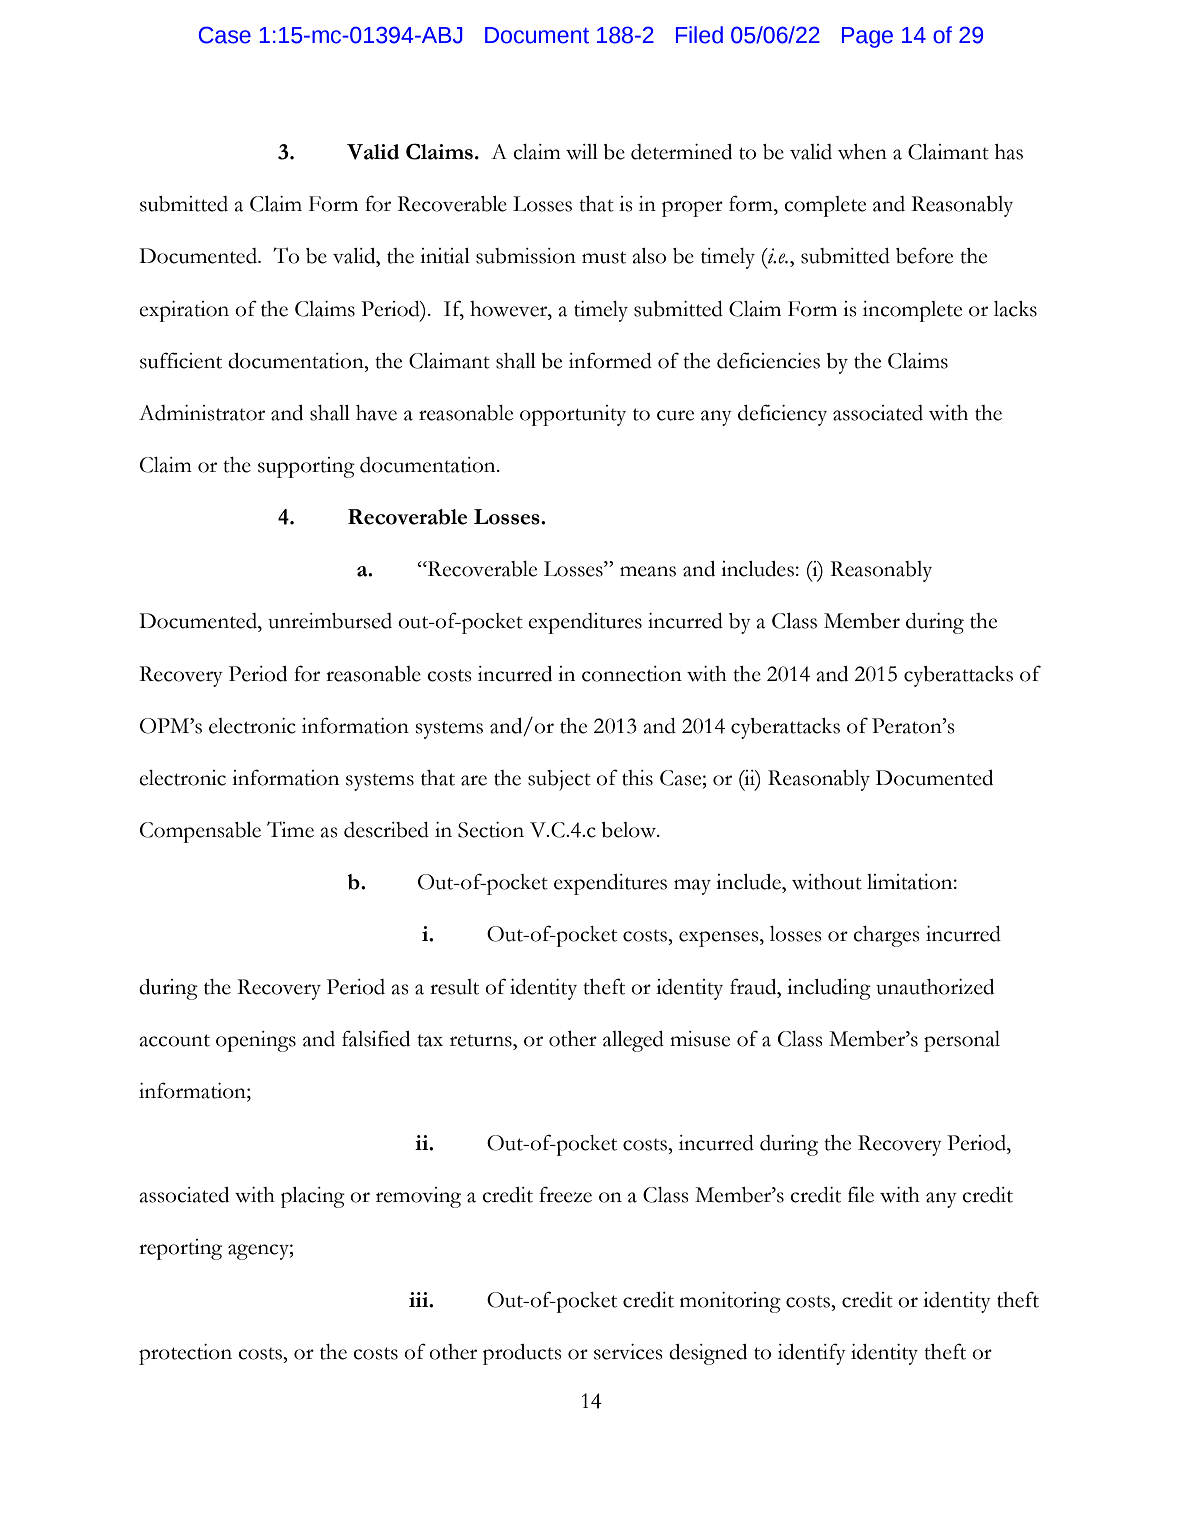 The height and width of the screenshot is (1530, 1182). What do you see at coordinates (628, 1352) in the screenshot?
I see `services` at bounding box center [628, 1352].
